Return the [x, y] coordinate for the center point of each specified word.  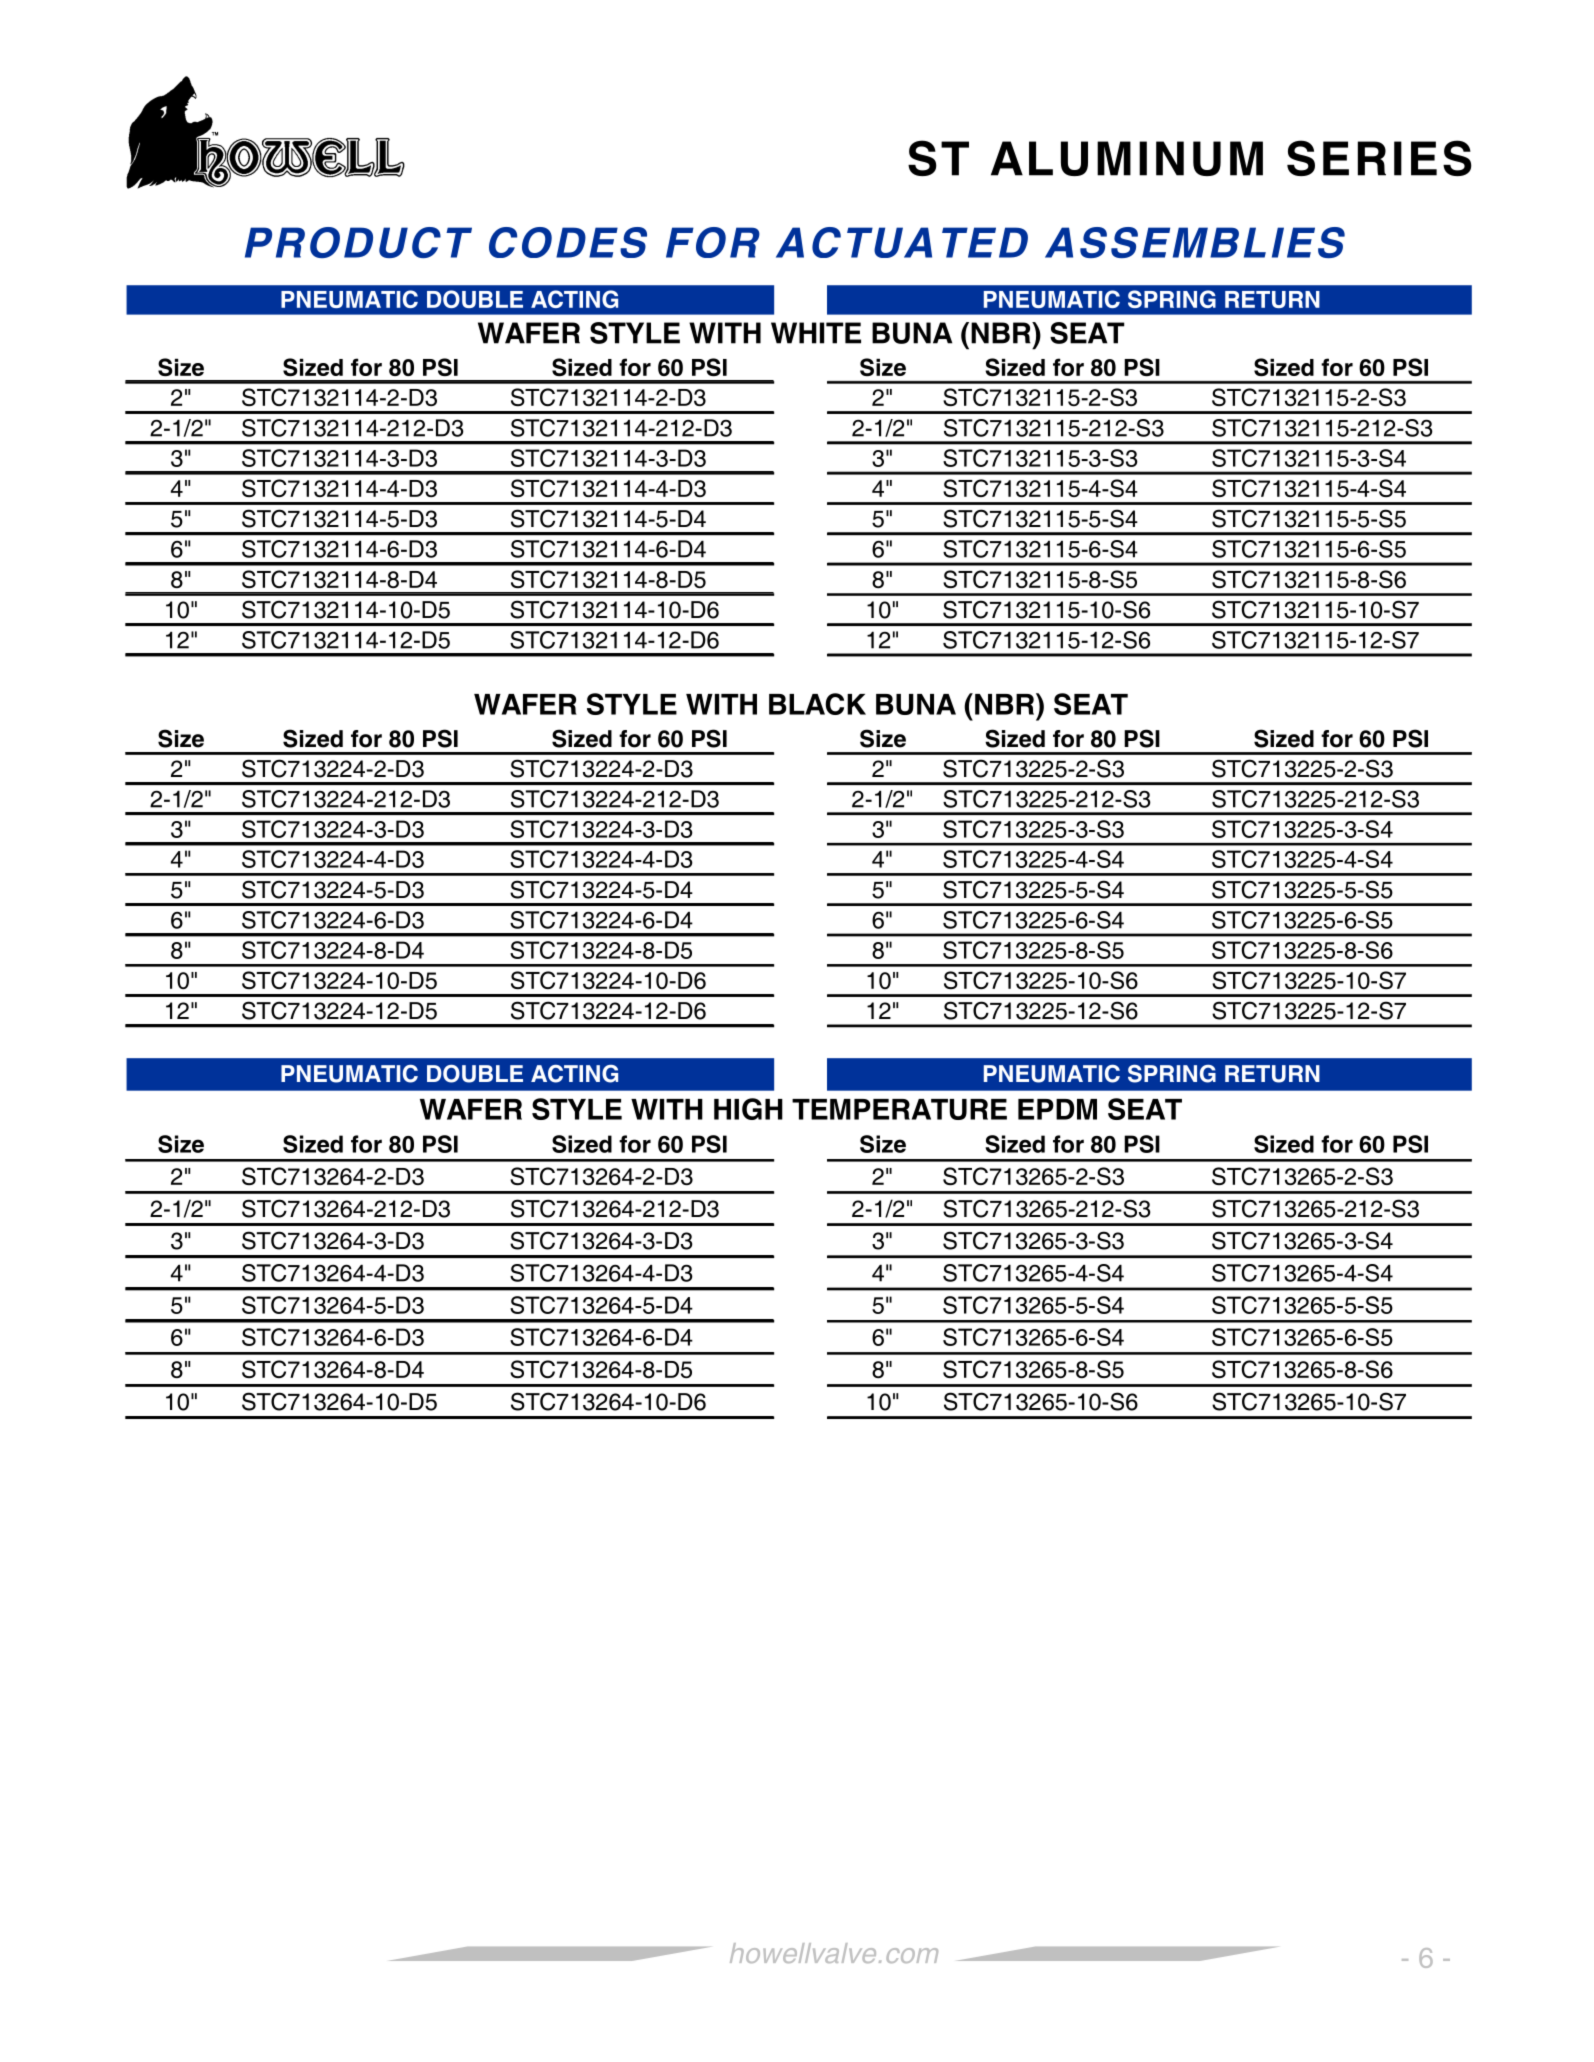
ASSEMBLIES [1195, 242]
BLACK [817, 704]
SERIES [1379, 158]
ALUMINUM [1127, 158]
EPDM [1057, 1109]
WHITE [816, 333]
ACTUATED [902, 242]
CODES [568, 242]
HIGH [748, 1109]
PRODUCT [358, 242]
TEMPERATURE [899, 1109]
